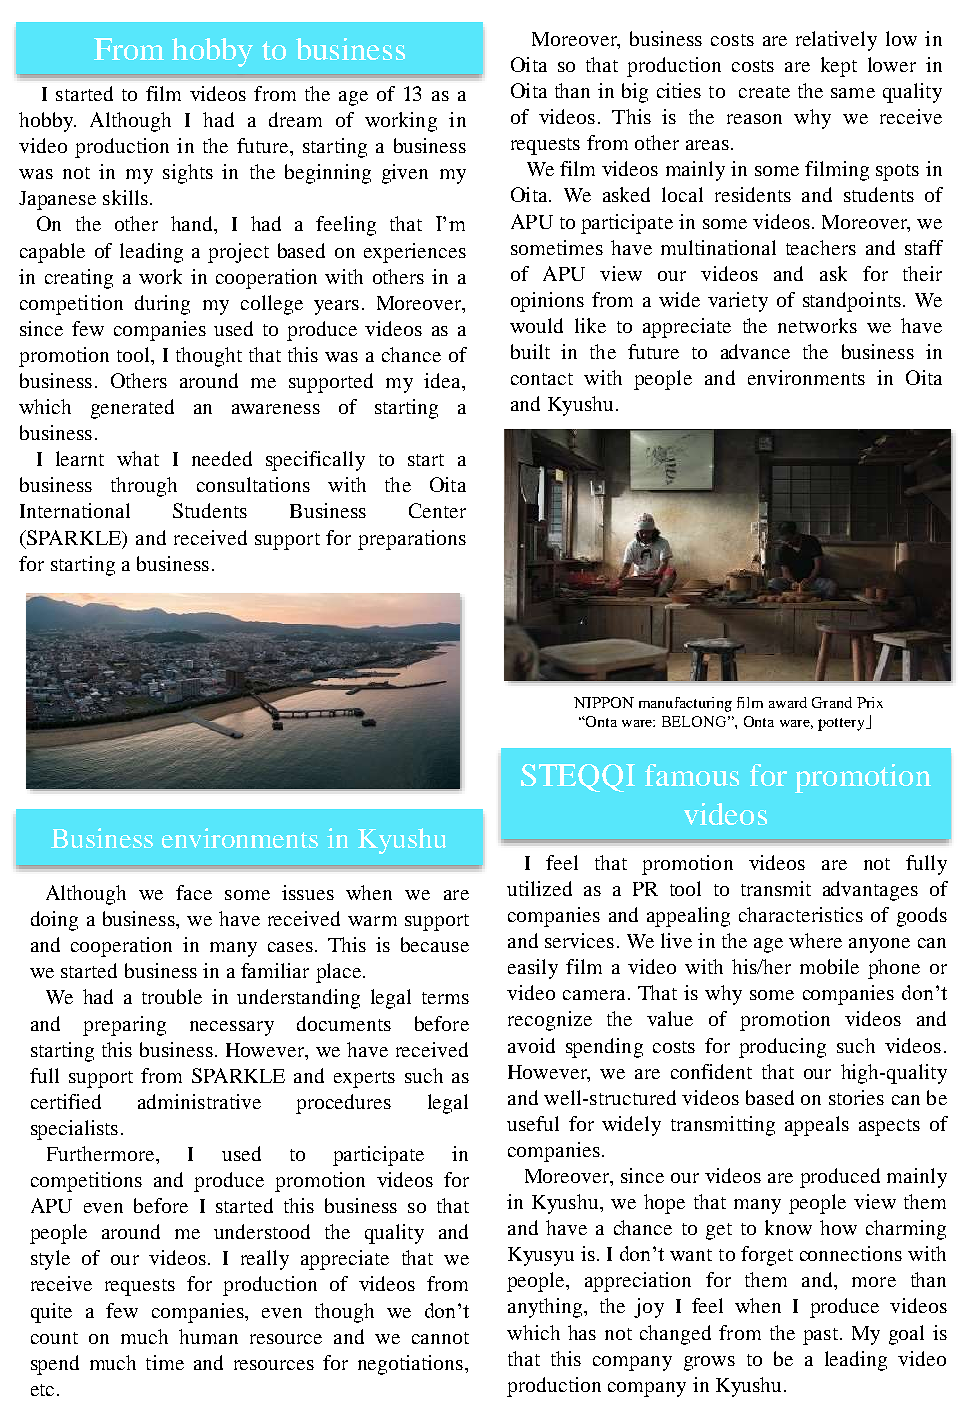 The width and height of the image is (979, 1413). Describe the element at coordinates (405, 174) in the image. I see `given` at that location.
